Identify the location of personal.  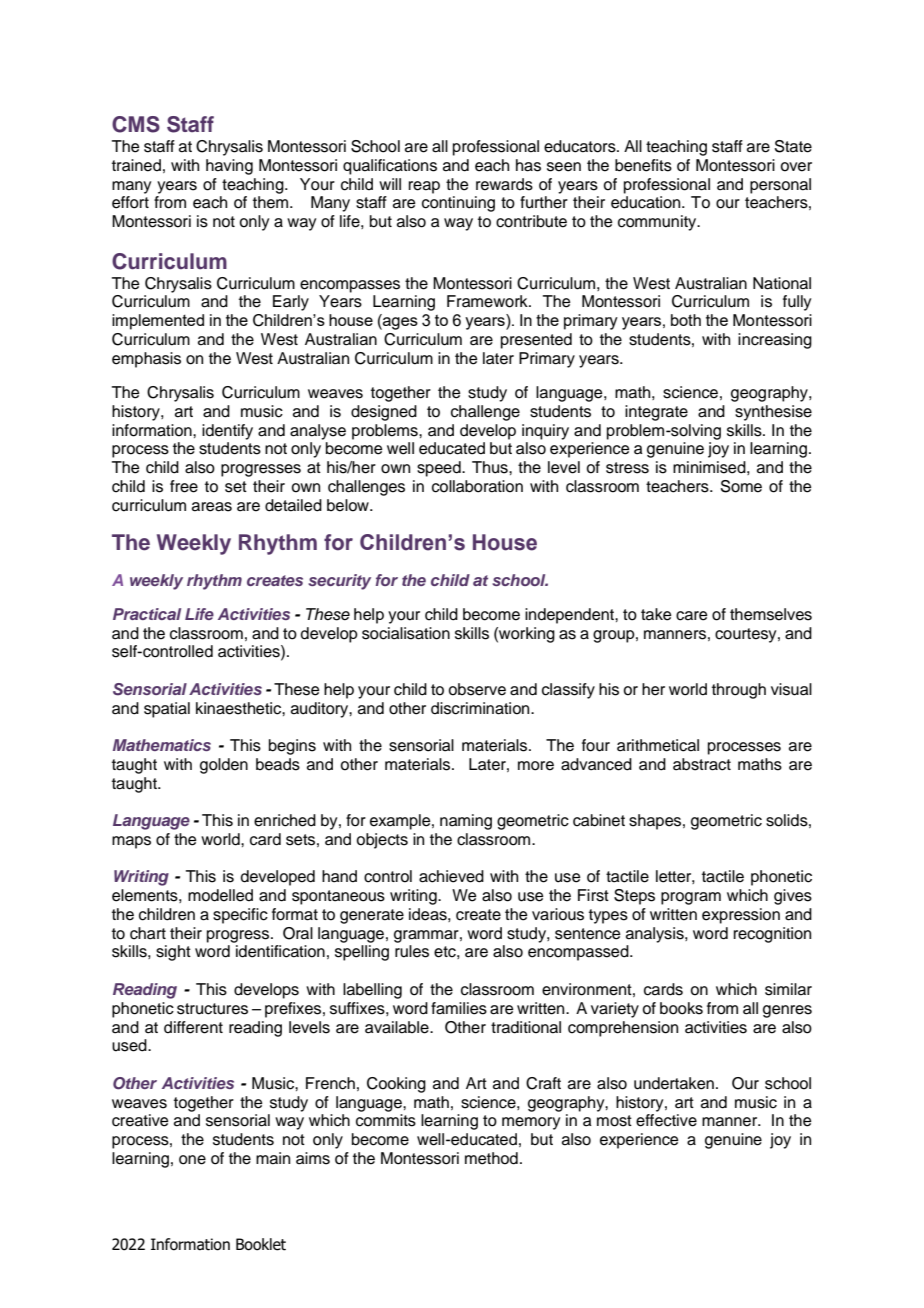
(780, 186).
